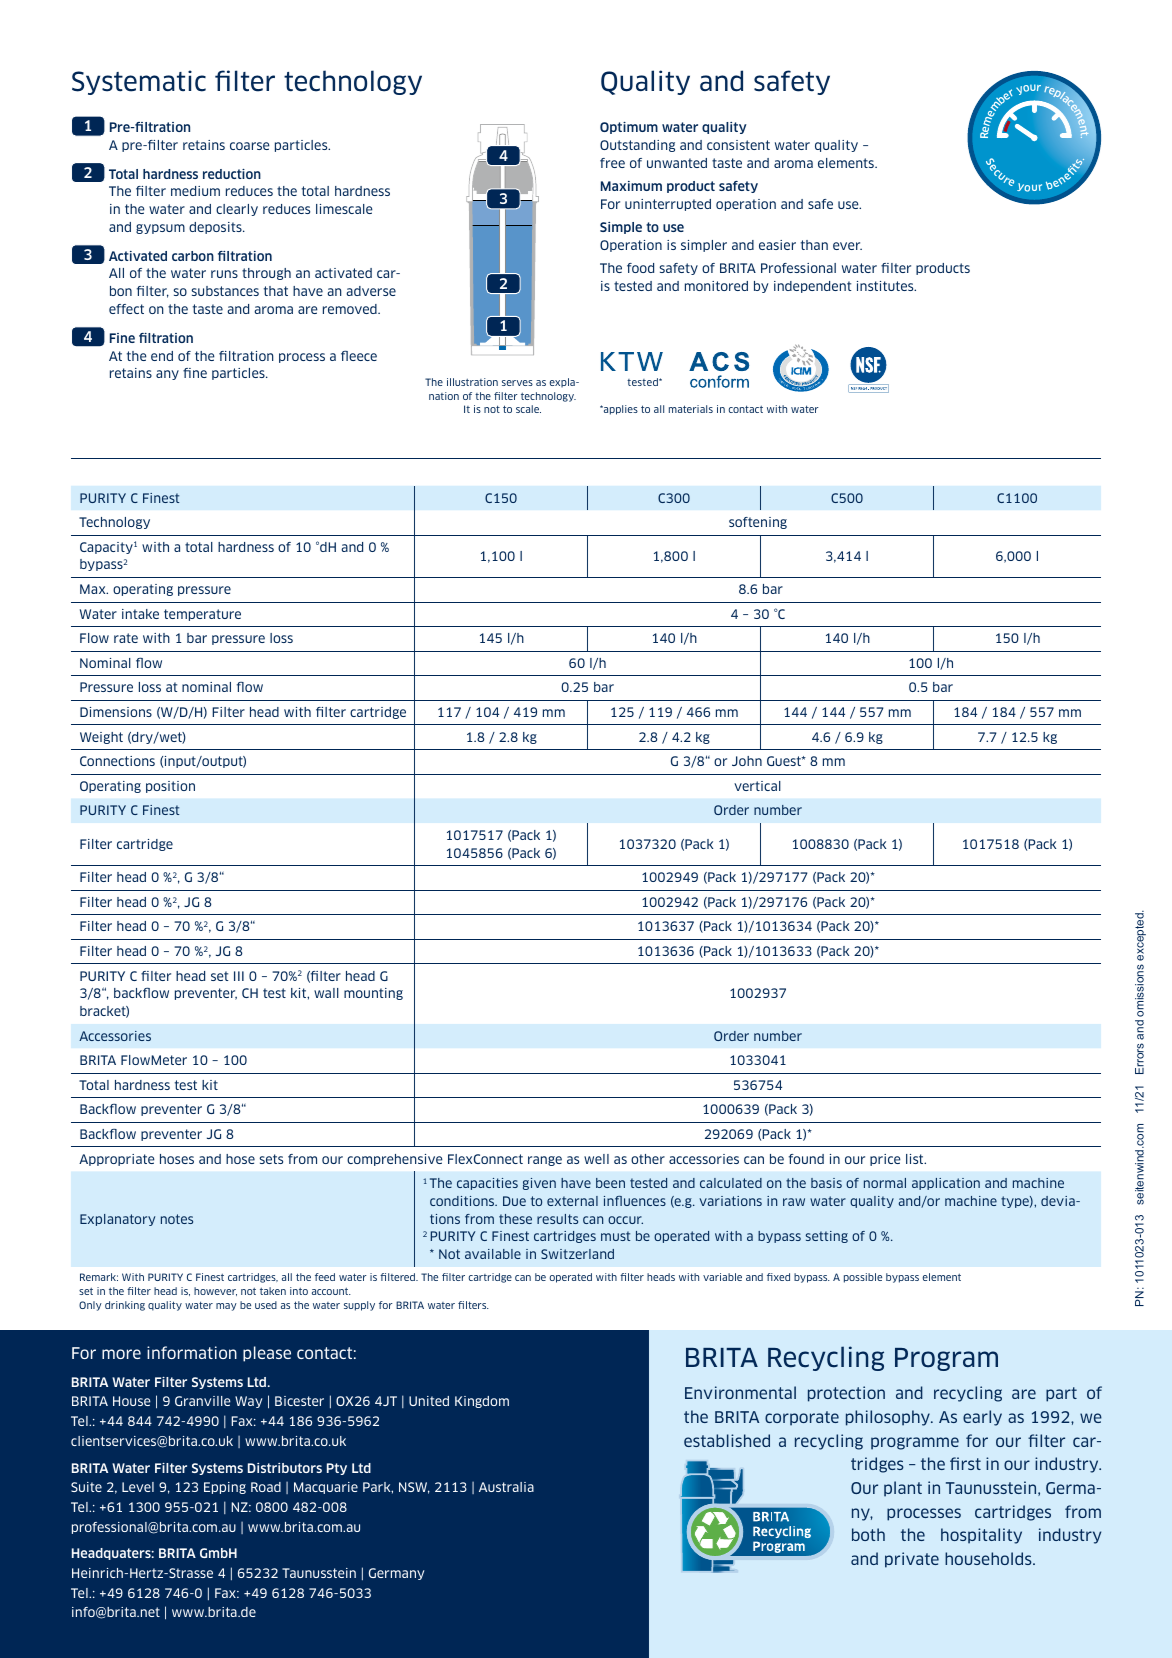  I want to click on position, so click(170, 787).
